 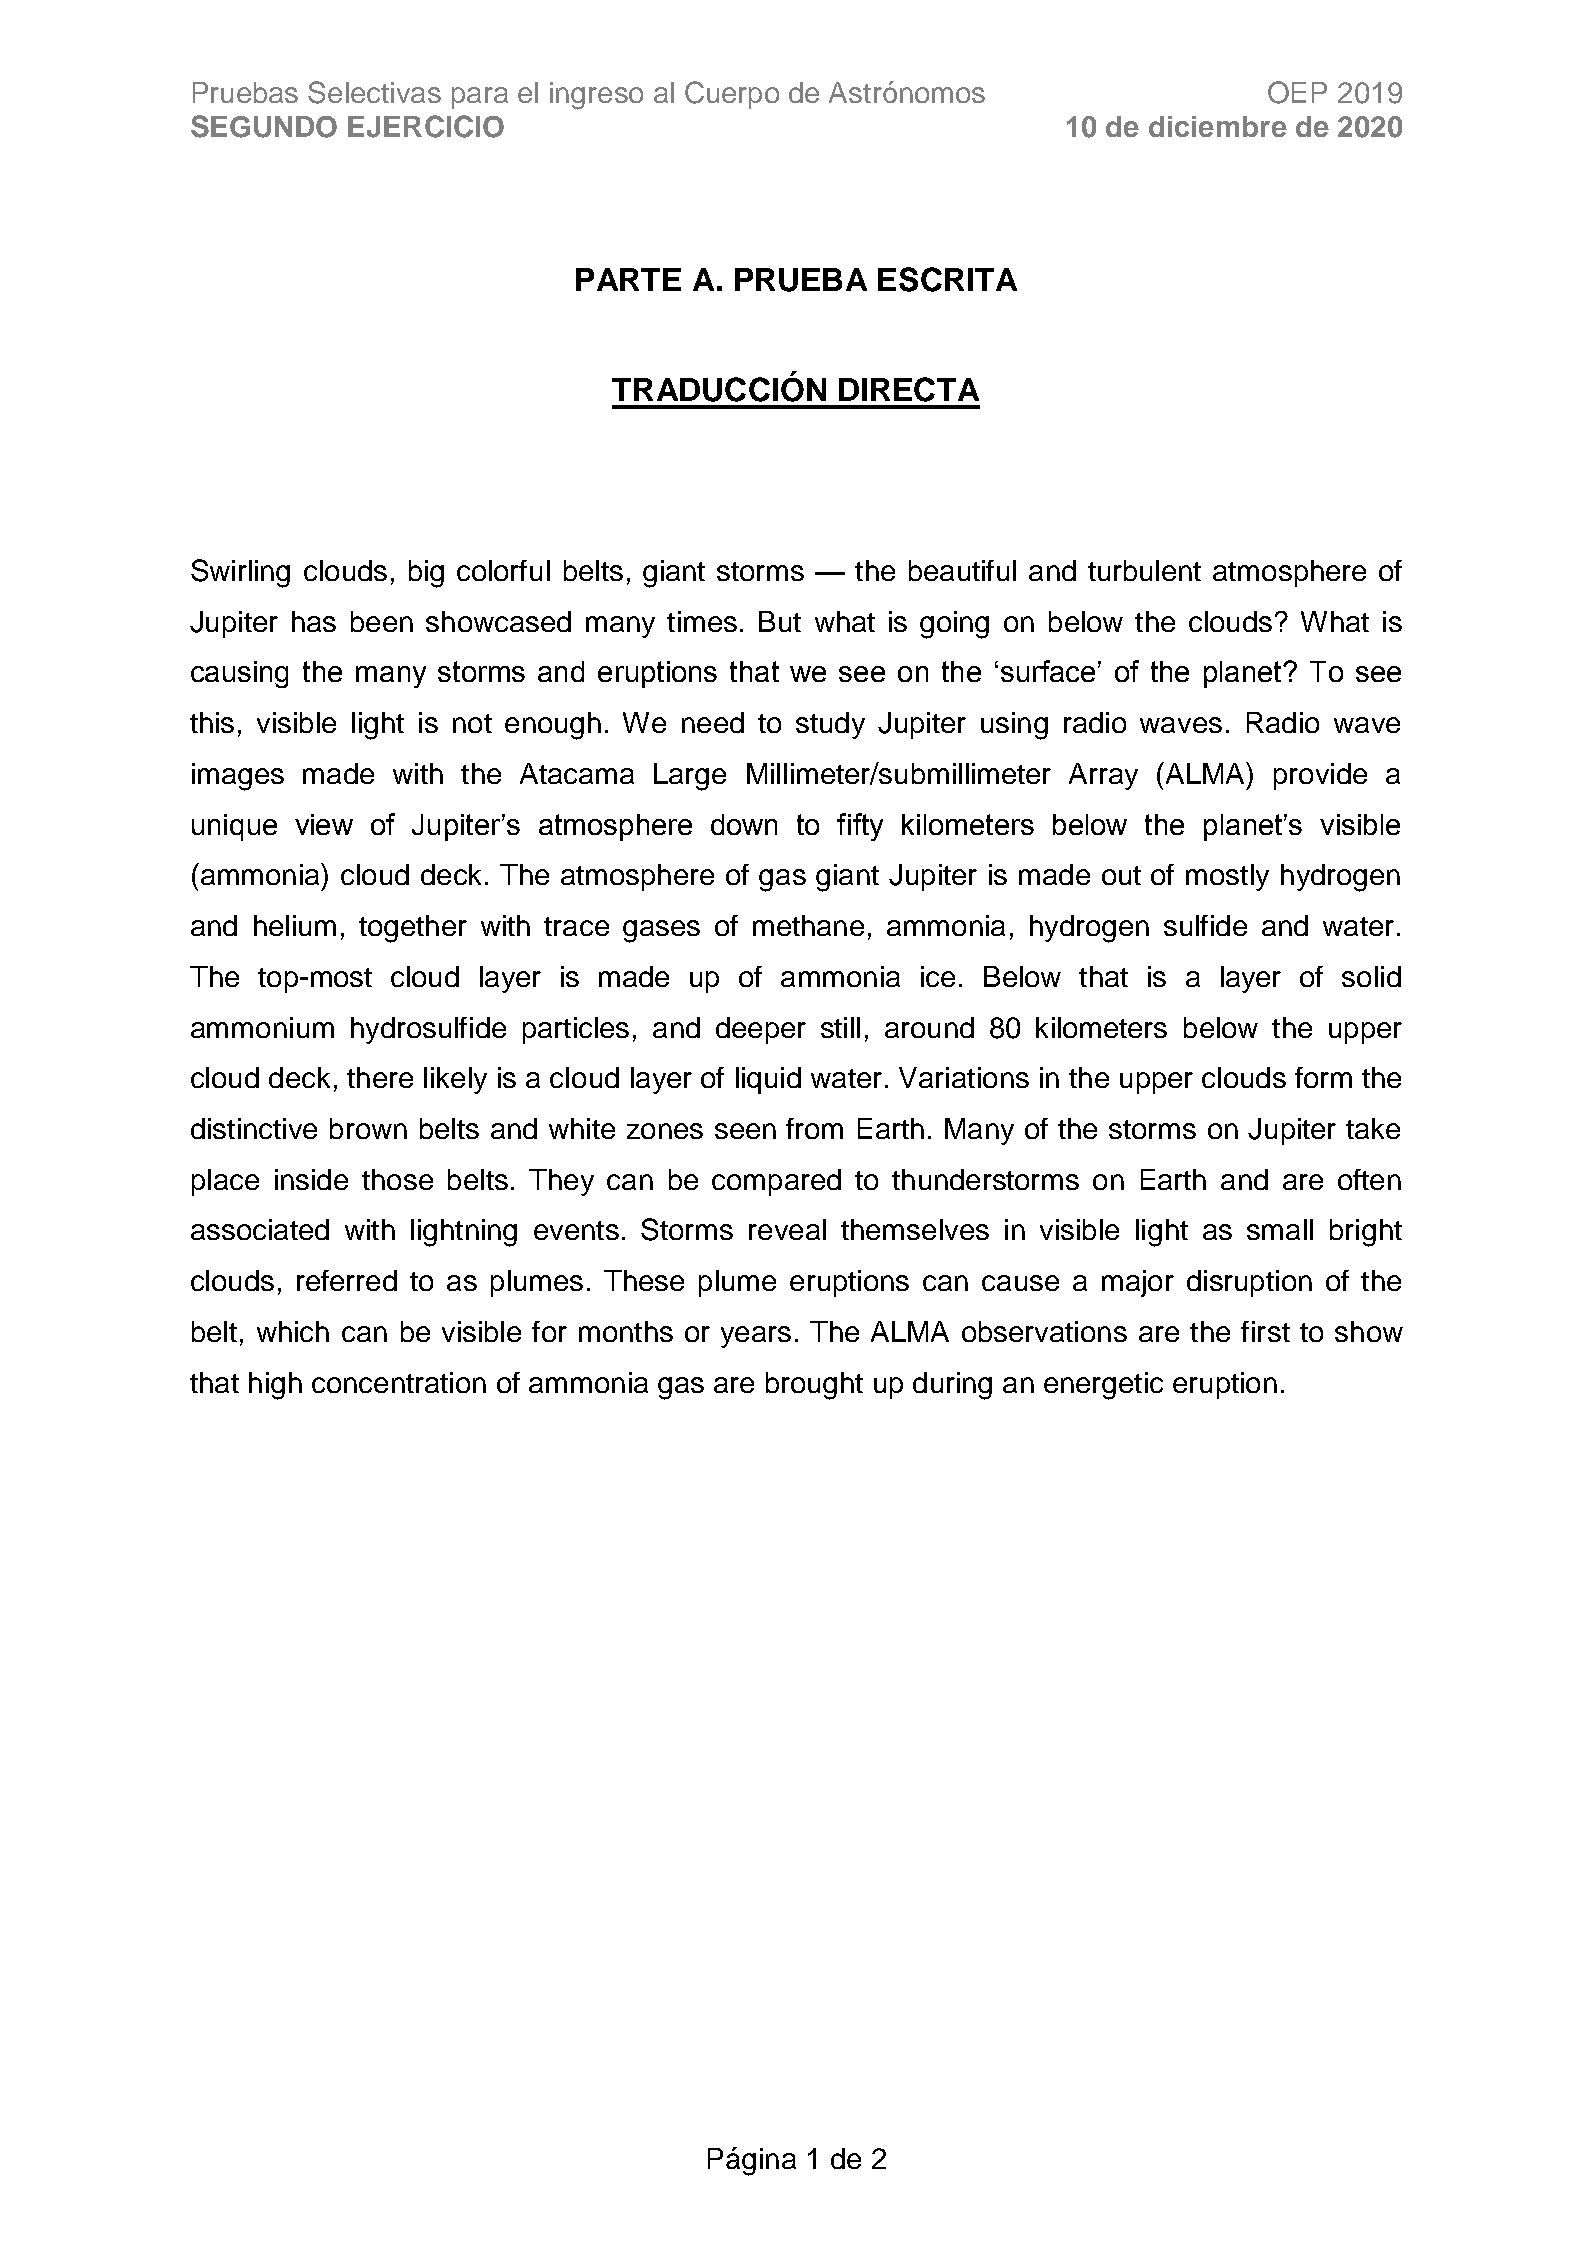 What do you see at coordinates (1144, 570) in the screenshot?
I see `turbulent` at bounding box center [1144, 570].
